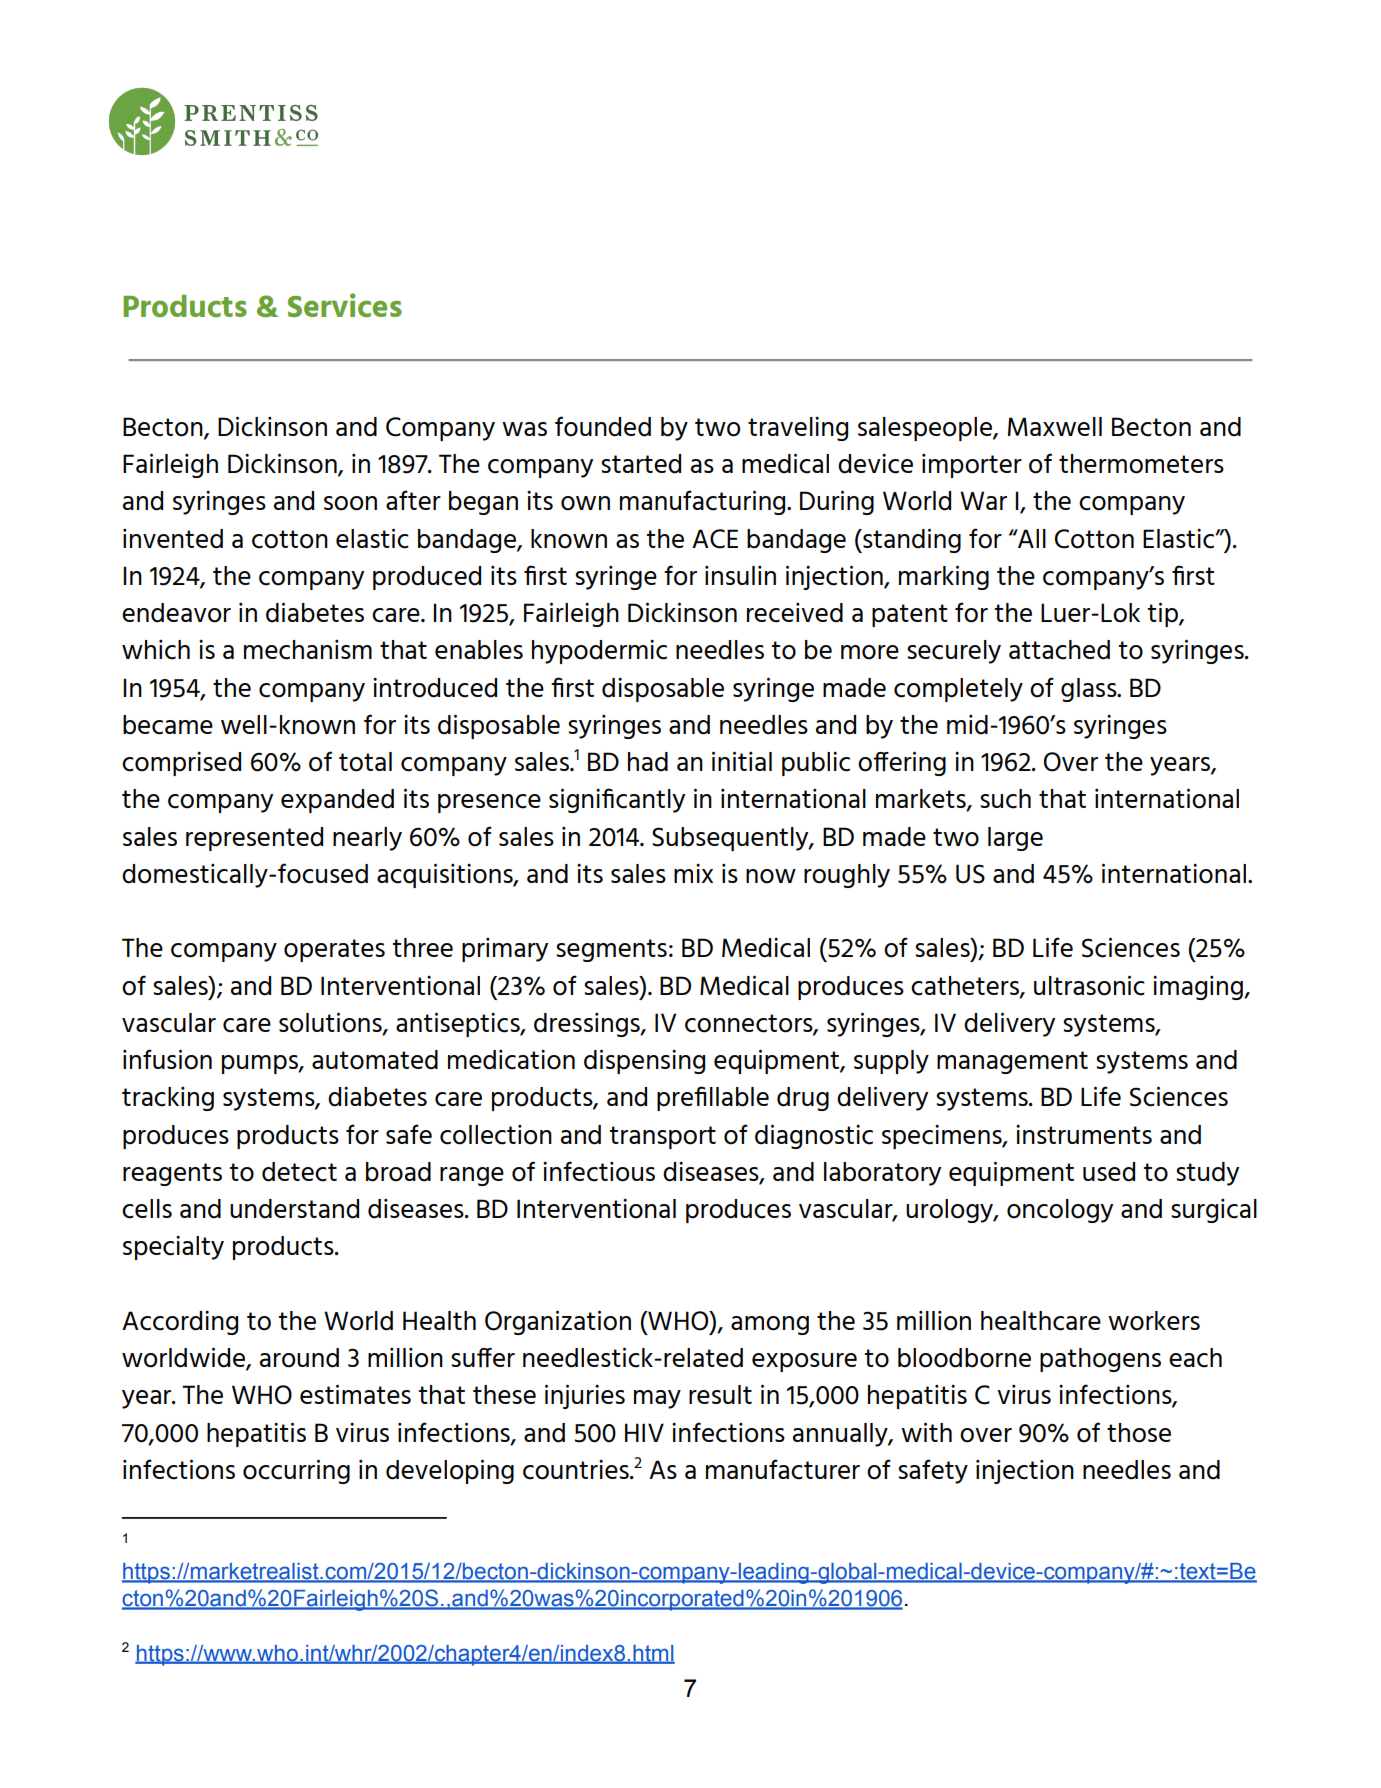 The width and height of the document is (1381, 1788). I want to click on HIV, so click(644, 1432).
